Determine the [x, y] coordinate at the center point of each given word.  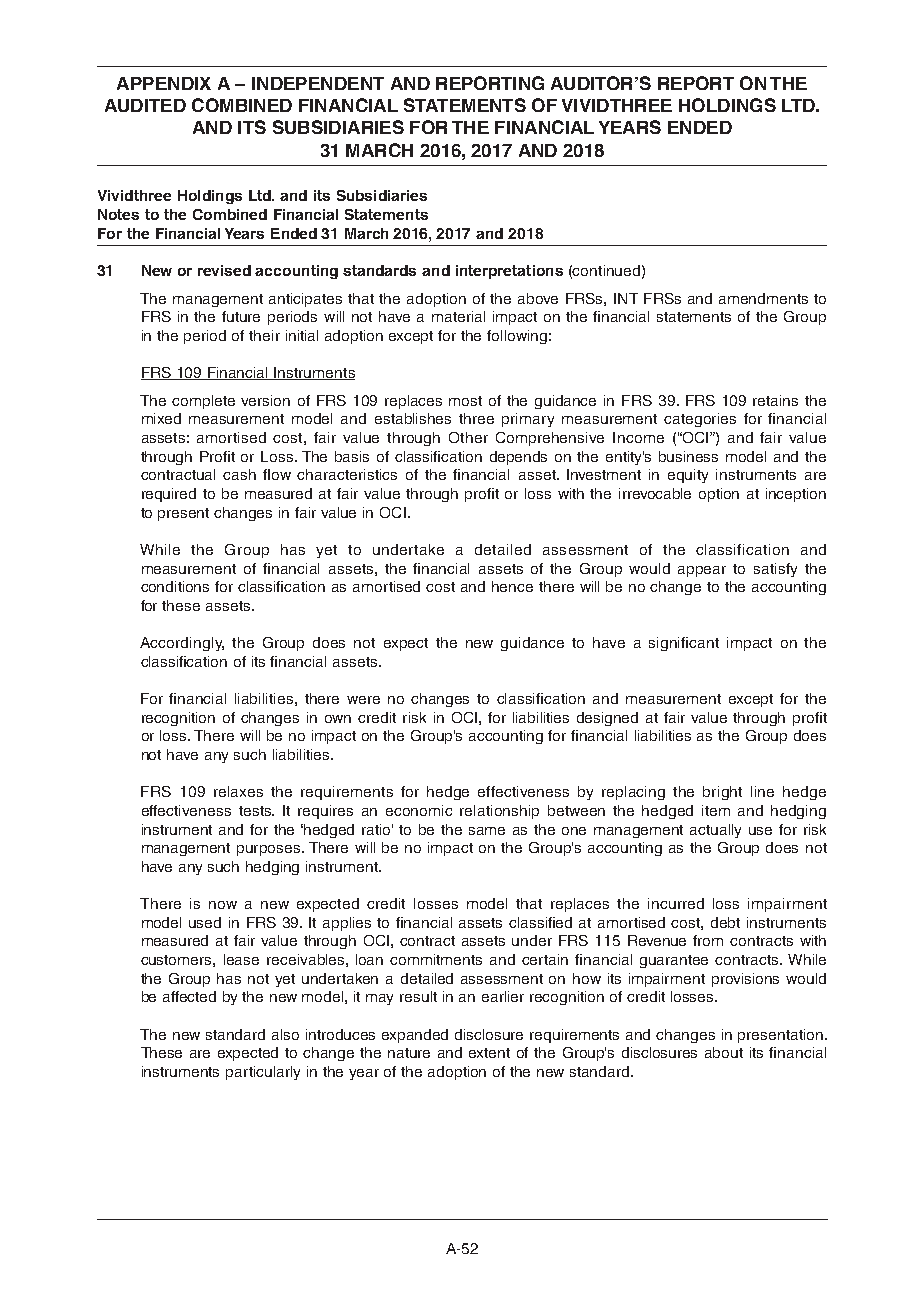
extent [489, 1053]
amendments [763, 298]
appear [702, 571]
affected [189, 996]
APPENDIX [164, 83]
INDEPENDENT [318, 83]
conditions [175, 586]
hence [512, 586]
